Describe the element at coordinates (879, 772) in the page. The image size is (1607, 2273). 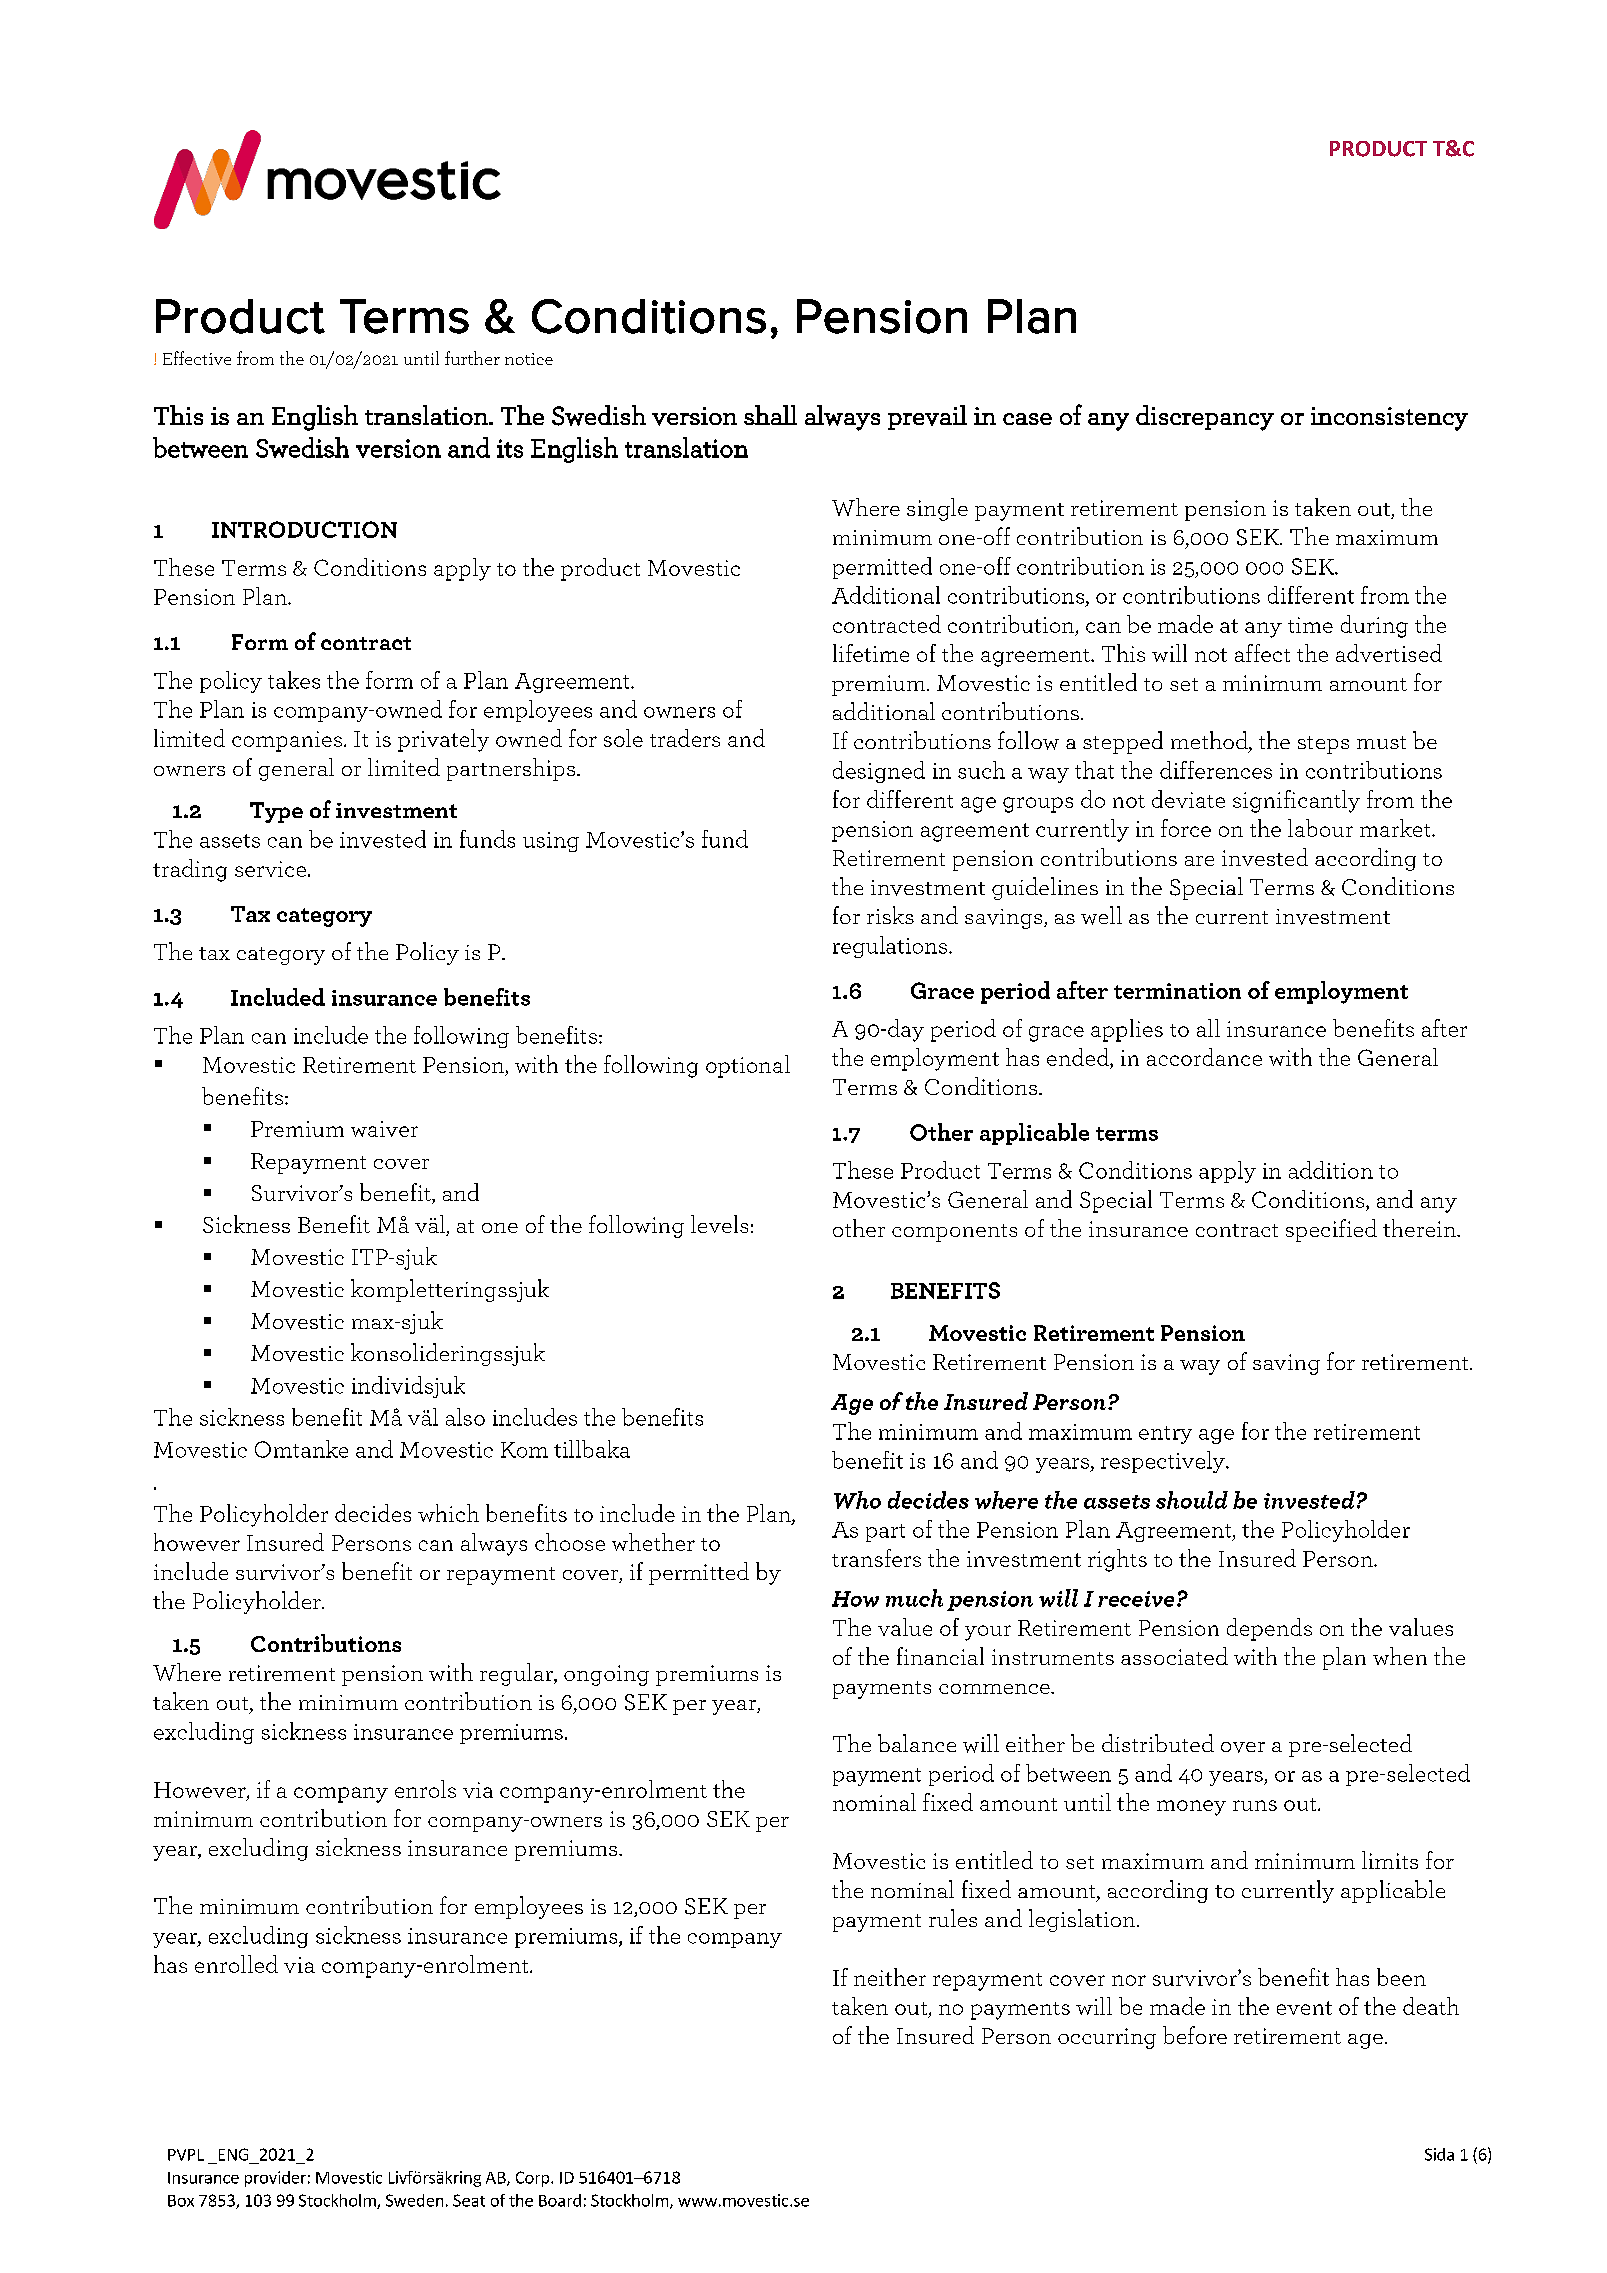
I see `designed` at that location.
